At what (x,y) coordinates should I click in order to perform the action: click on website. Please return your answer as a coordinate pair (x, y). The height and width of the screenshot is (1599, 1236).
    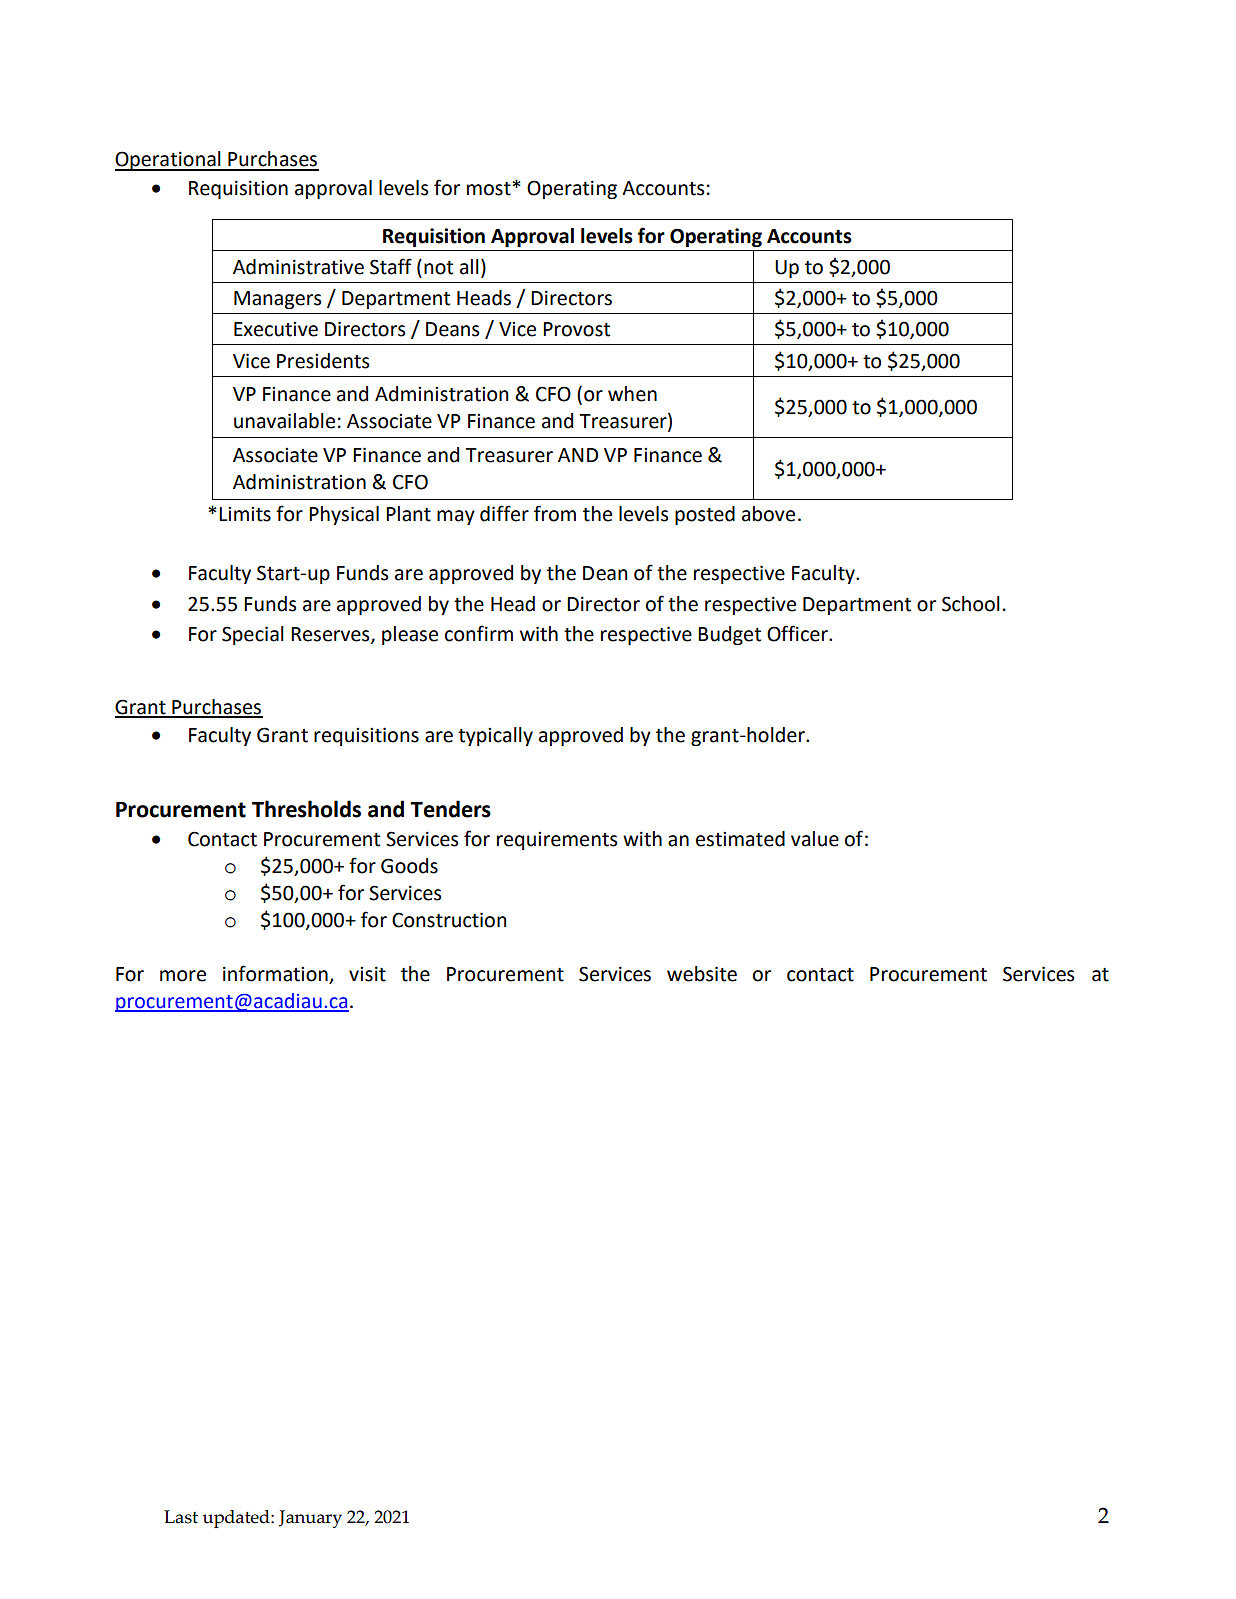
    Looking at the image, I should click on (702, 974).
